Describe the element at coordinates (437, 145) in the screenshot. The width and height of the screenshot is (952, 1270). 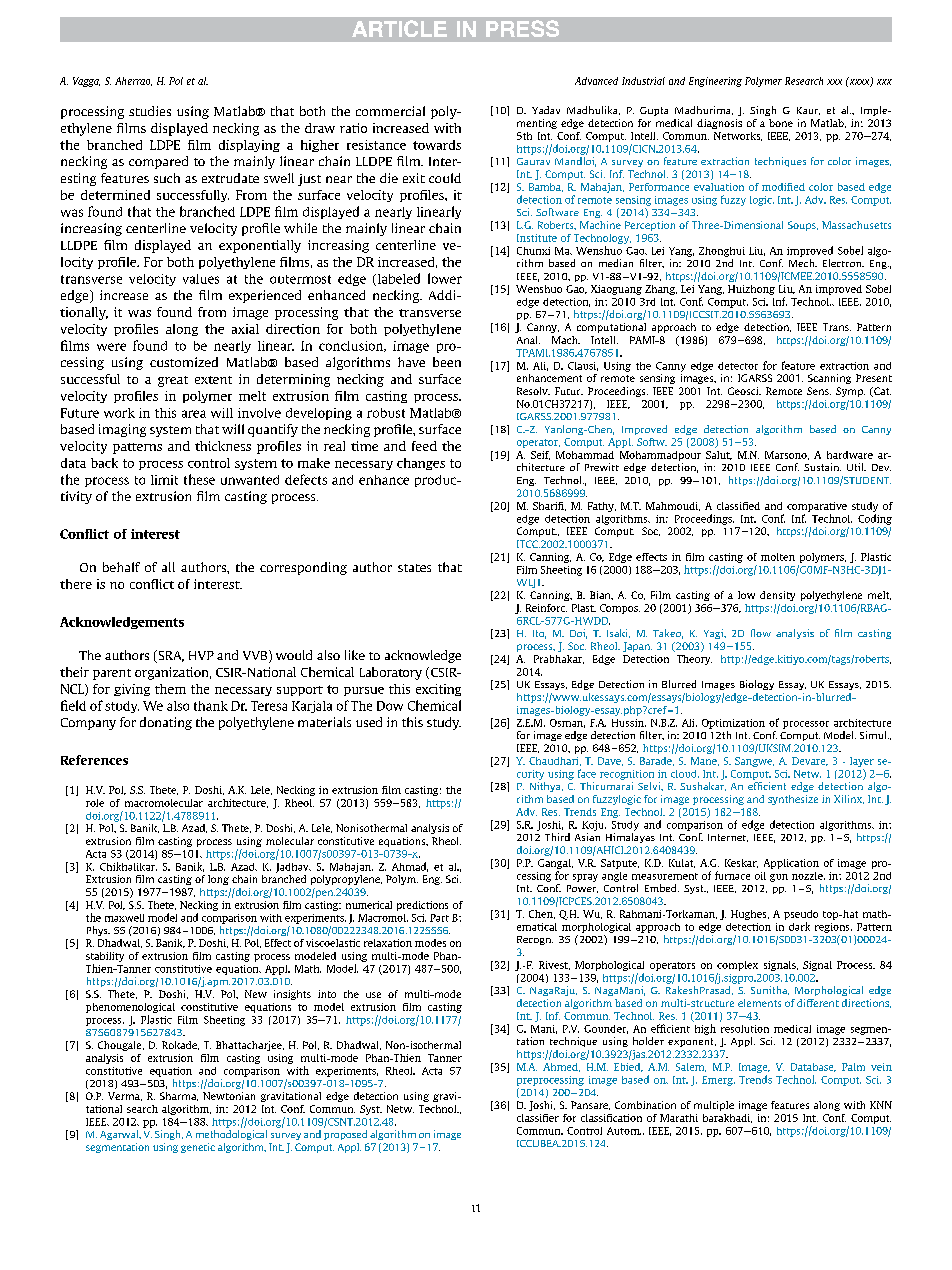
I see `towards` at that location.
